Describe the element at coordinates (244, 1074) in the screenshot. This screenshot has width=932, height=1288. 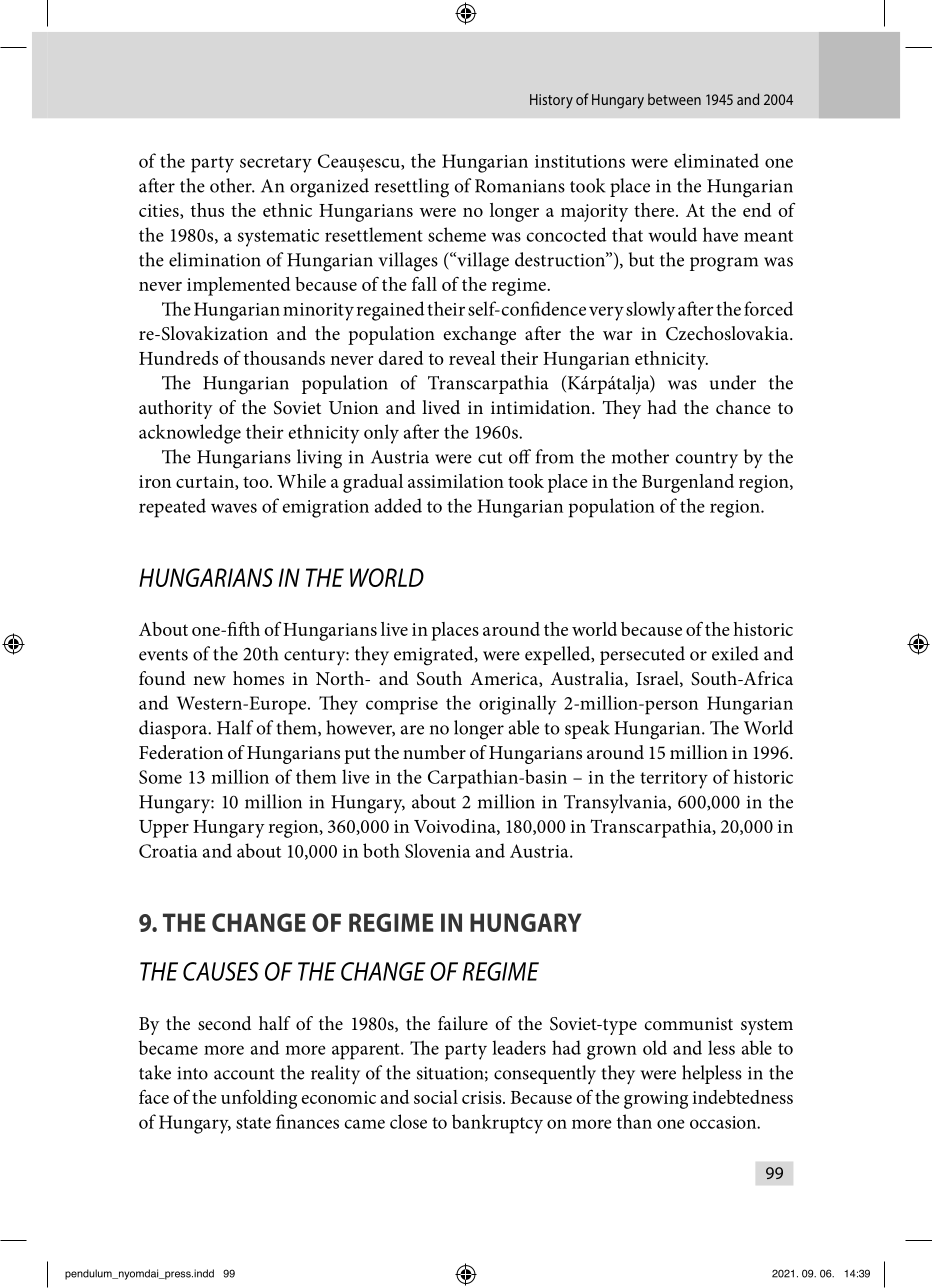
I see `account` at that location.
